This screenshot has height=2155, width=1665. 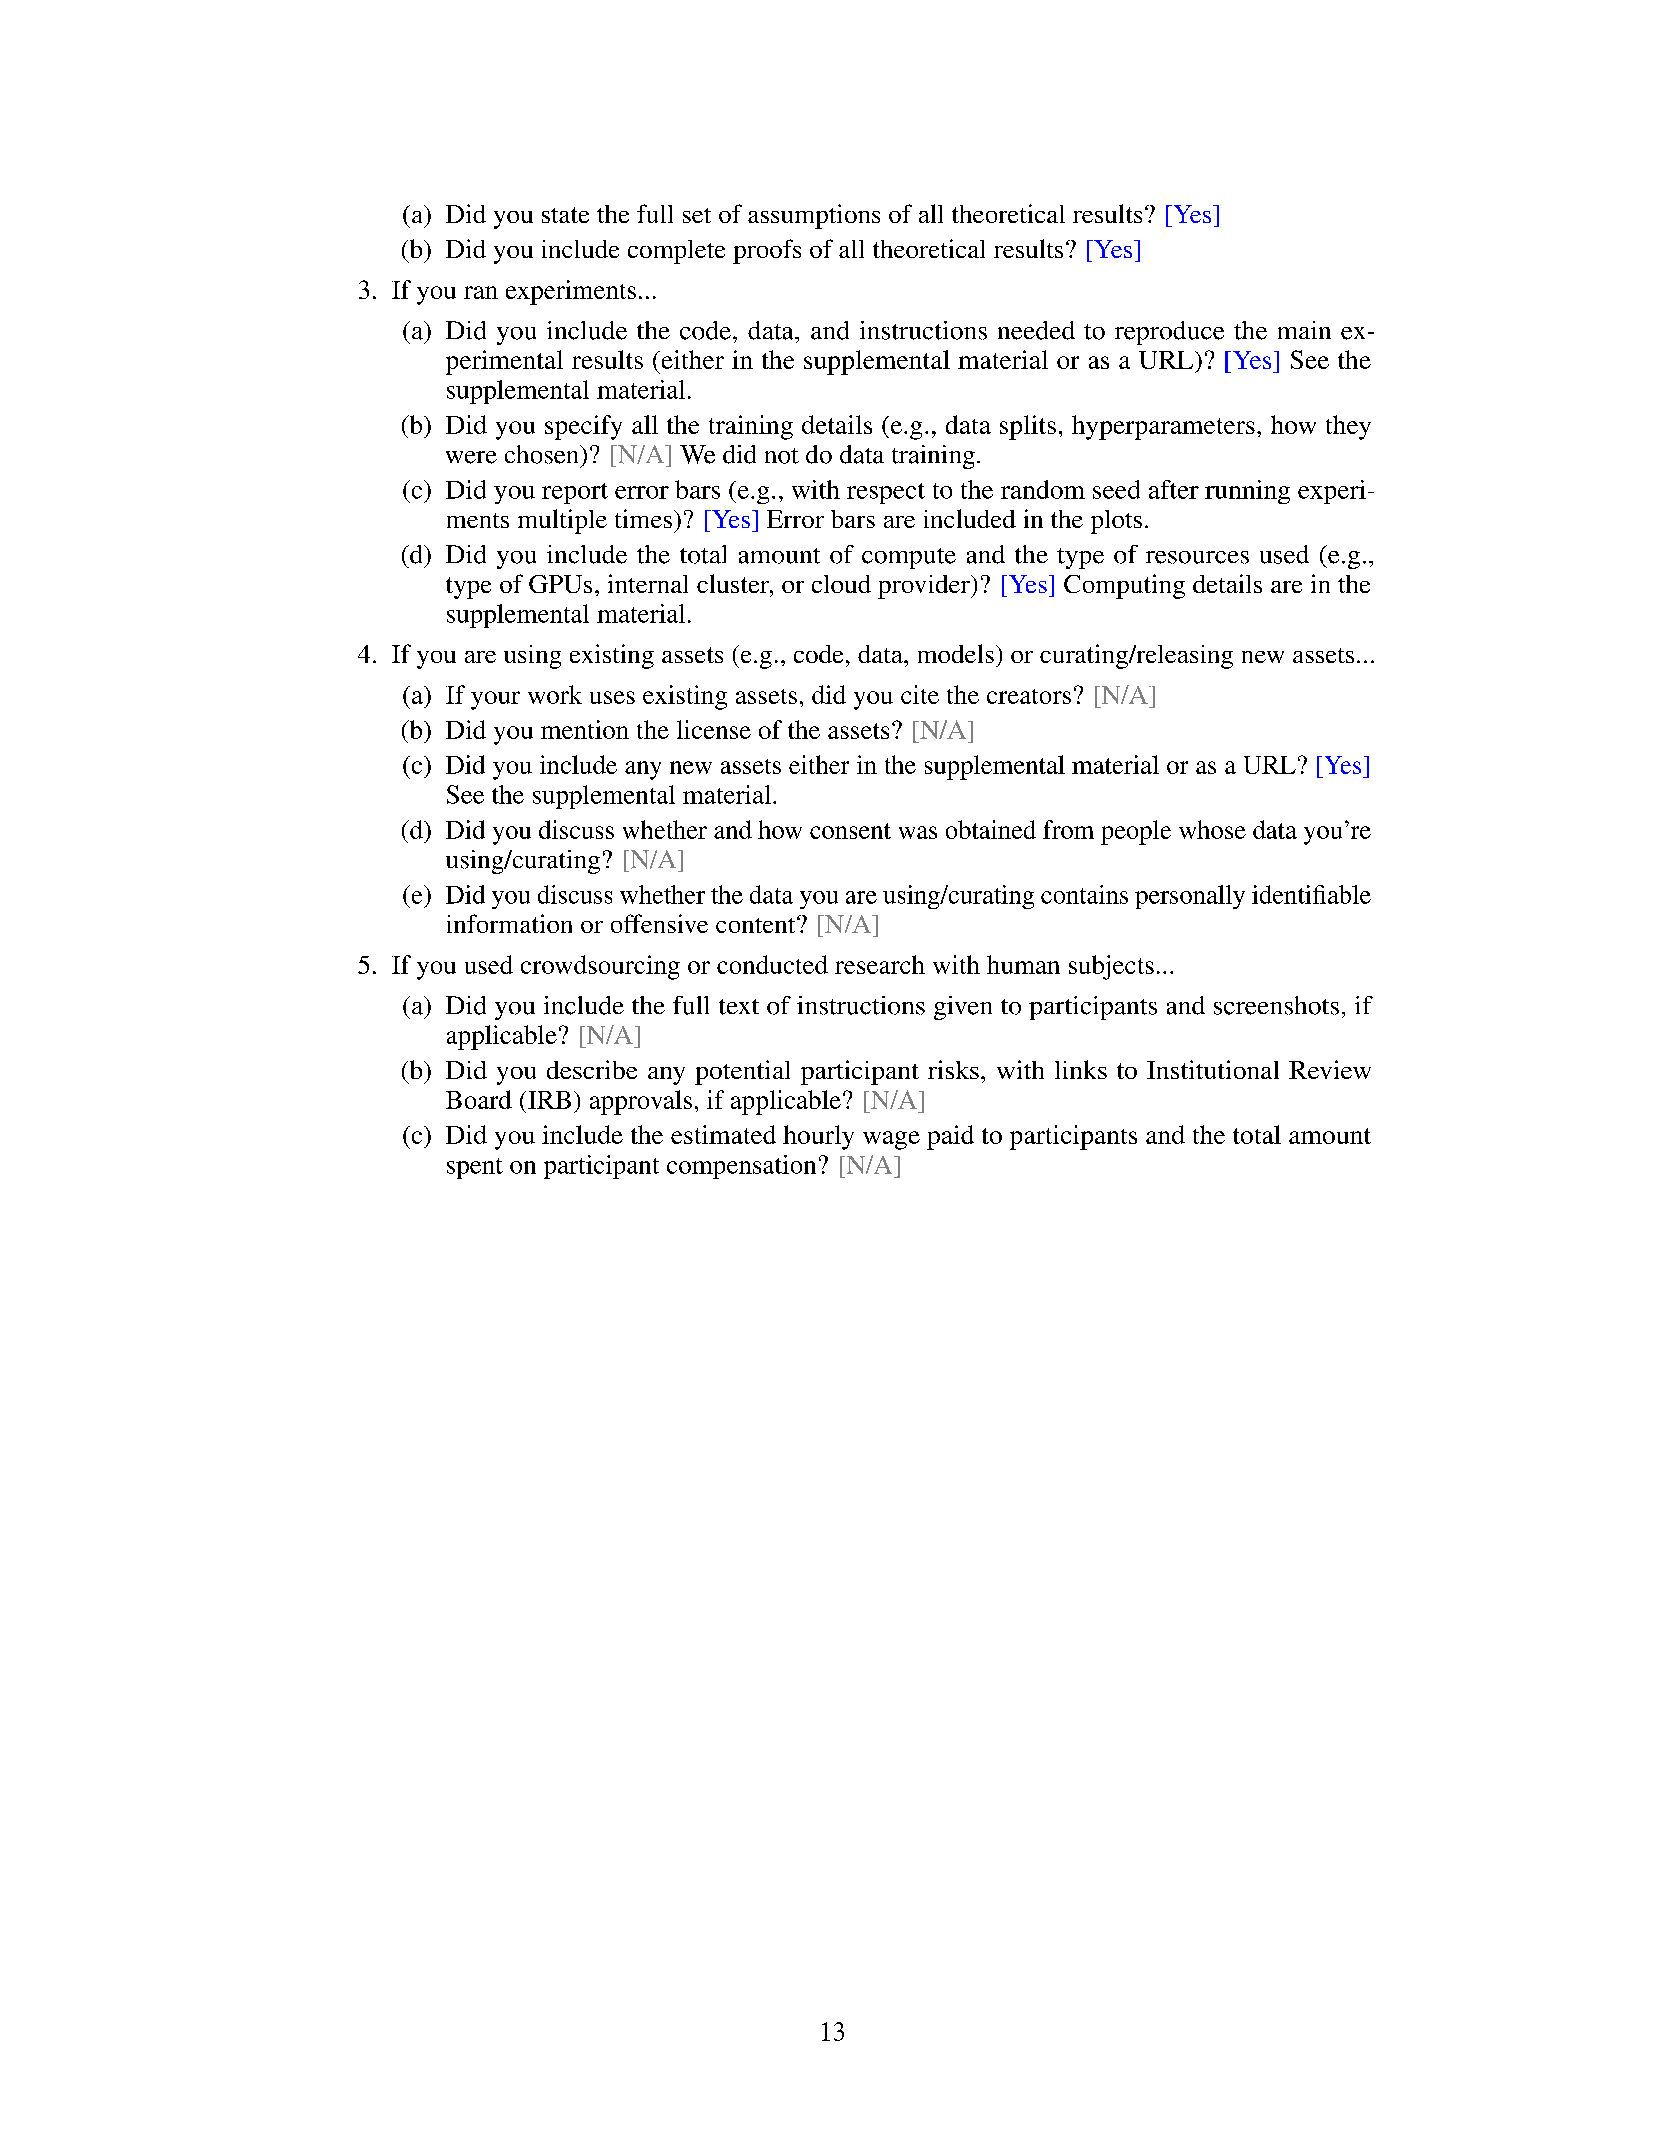 I want to click on resources, so click(x=1197, y=557).
